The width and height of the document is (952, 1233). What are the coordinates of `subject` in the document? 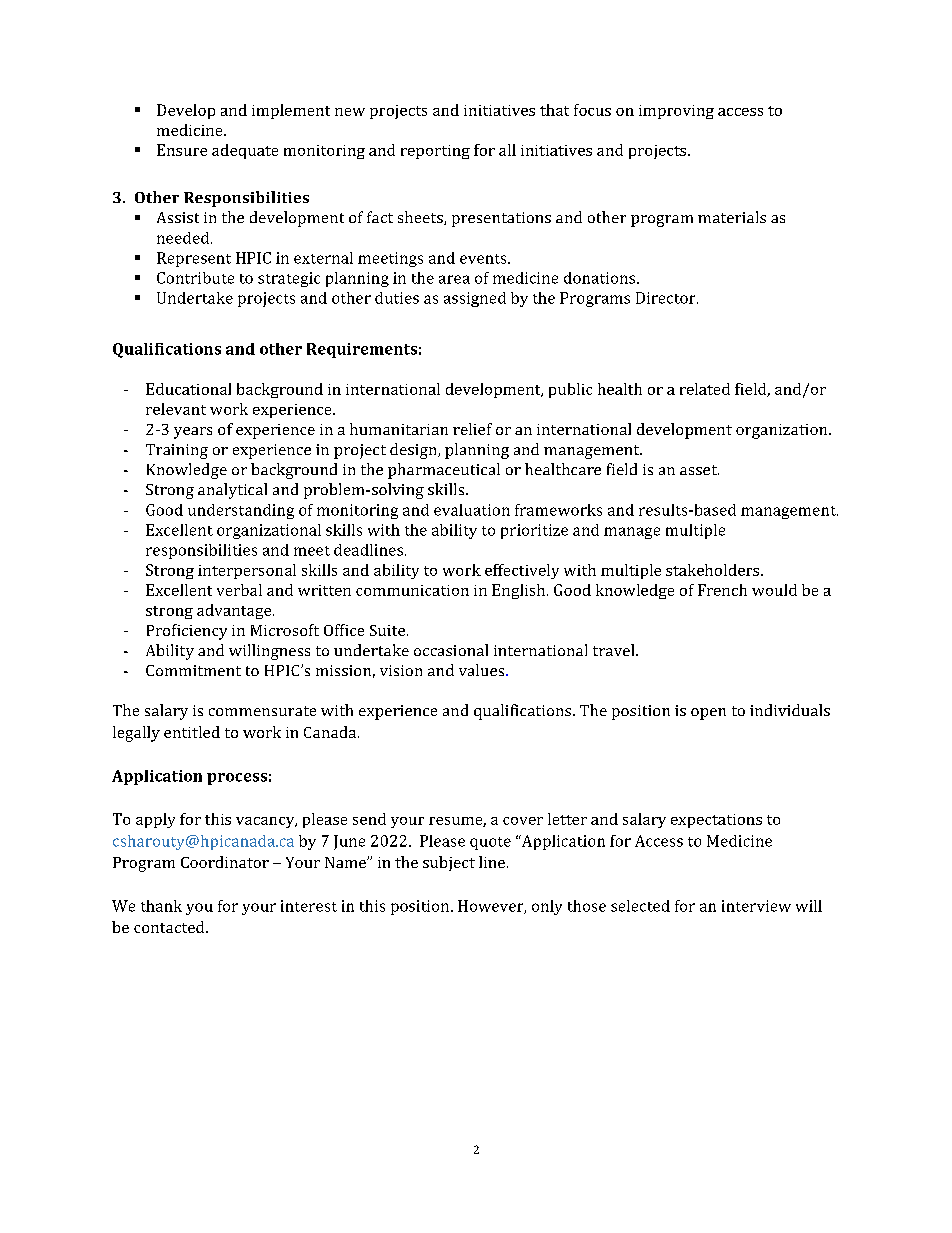 It's located at (449, 863).
